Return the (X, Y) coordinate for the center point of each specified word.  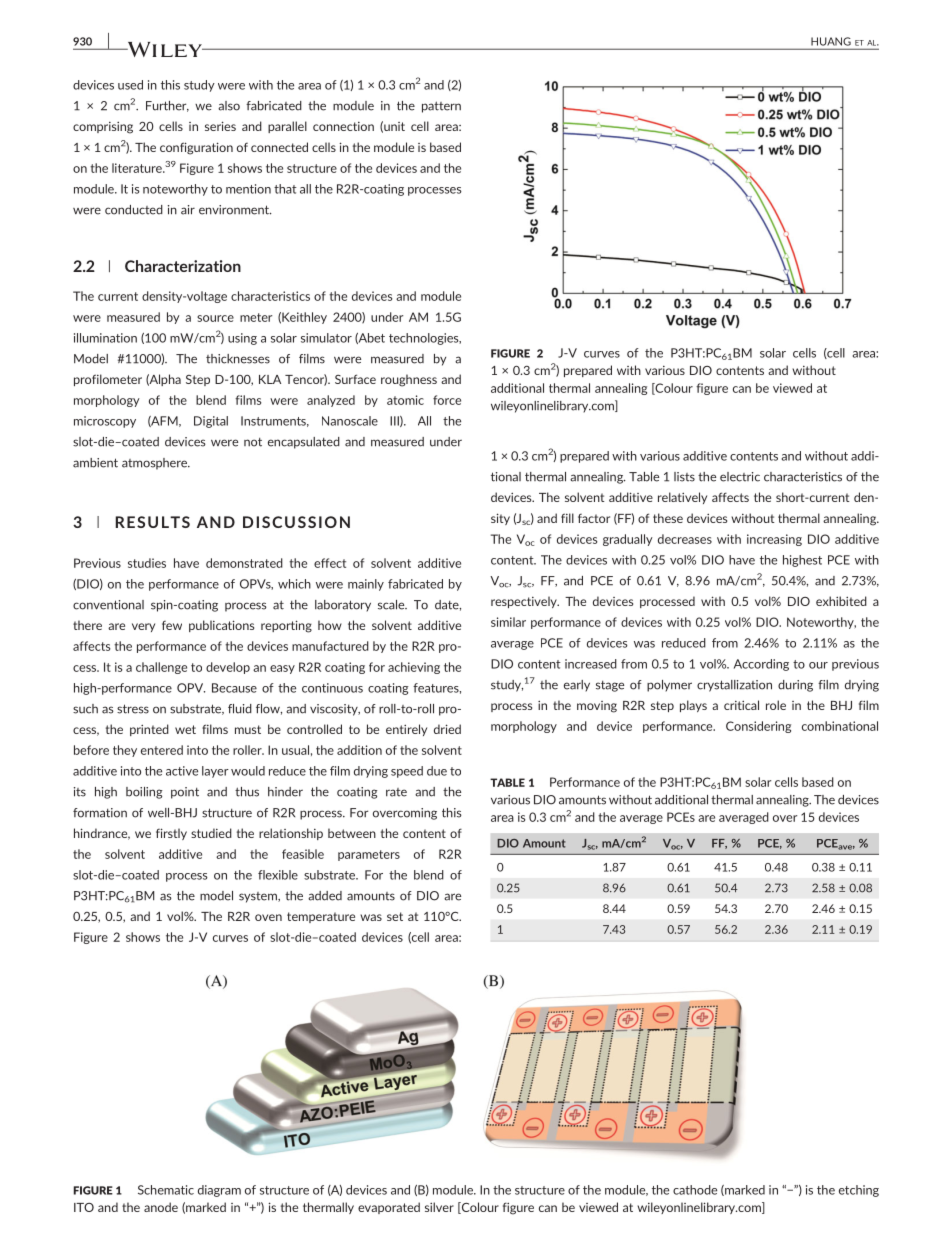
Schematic (166, 1190)
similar (508, 622)
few (172, 625)
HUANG (831, 41)
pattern (441, 107)
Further (167, 106)
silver (439, 1207)
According (761, 665)
